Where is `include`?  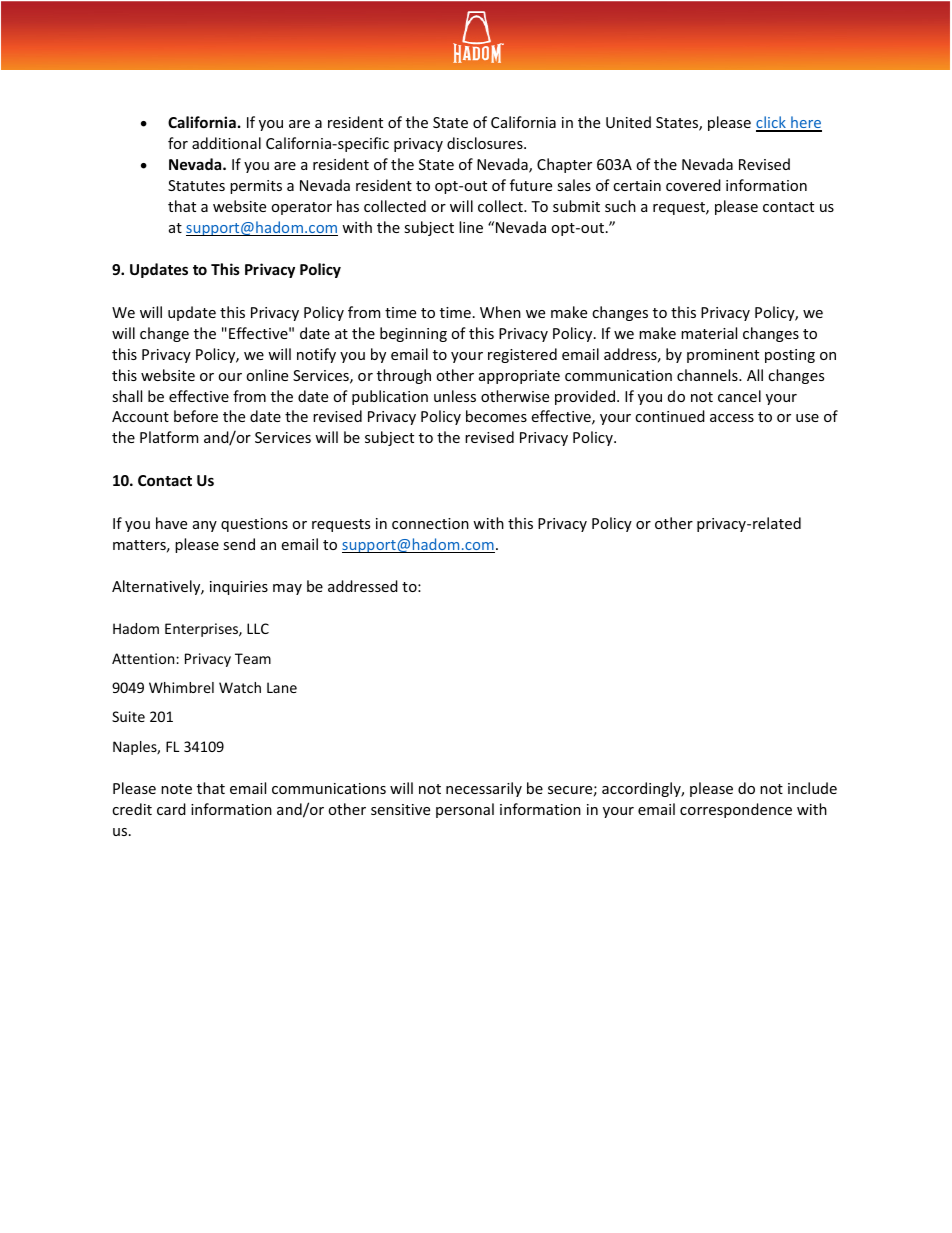 include is located at coordinates (812, 788).
